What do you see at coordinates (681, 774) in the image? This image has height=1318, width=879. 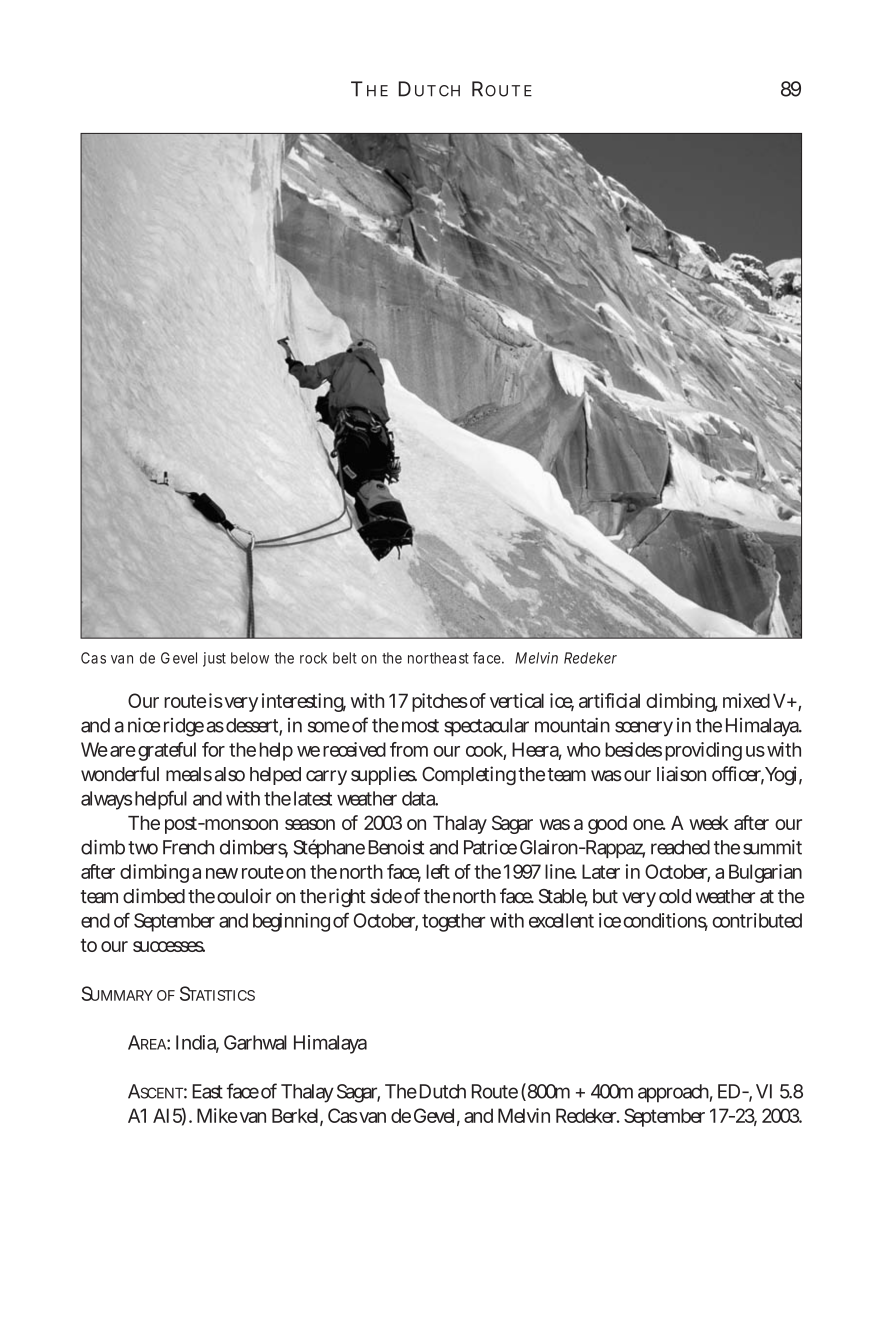 I see `liaison` at bounding box center [681, 774].
